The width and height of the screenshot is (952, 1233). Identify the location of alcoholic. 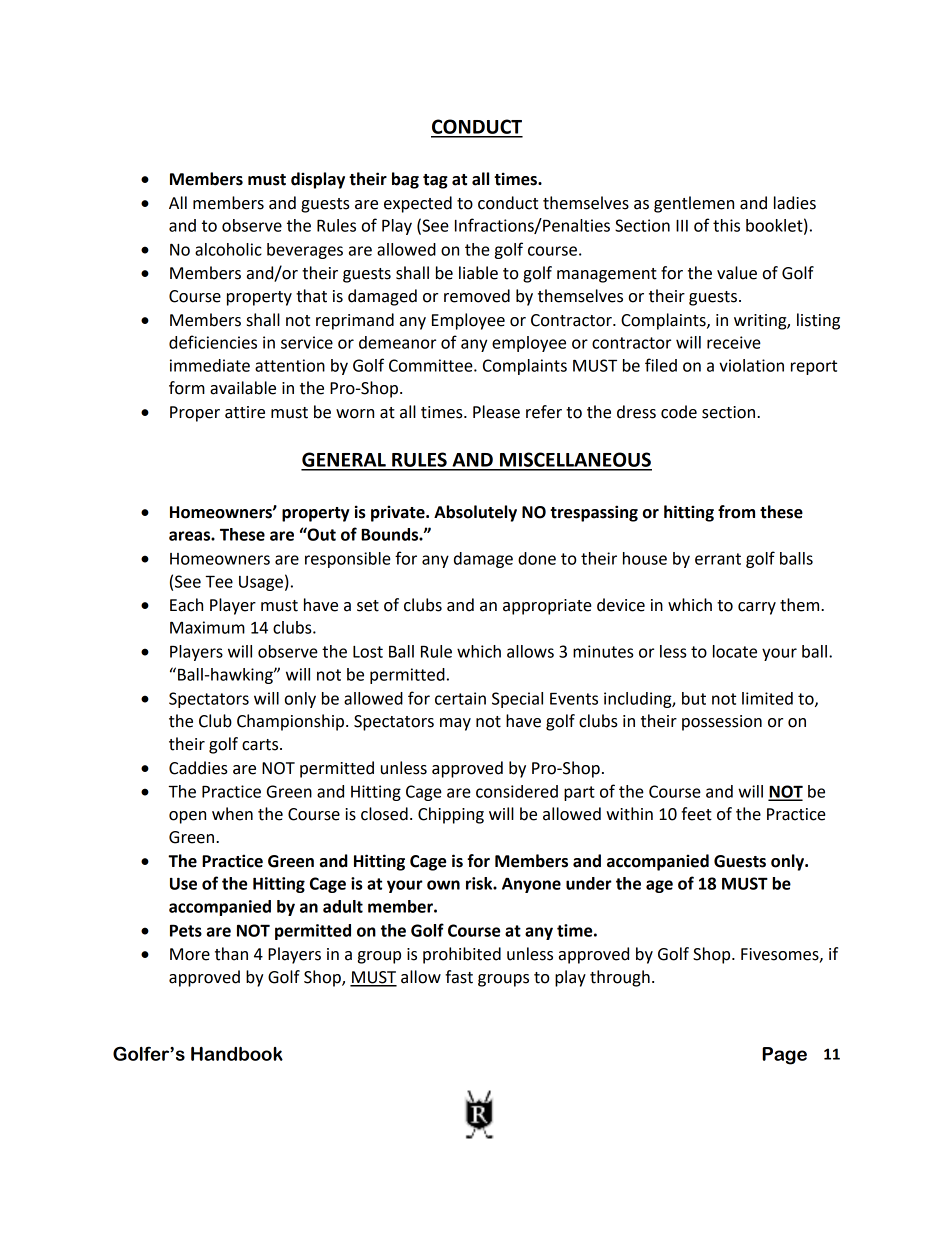
(228, 249).
